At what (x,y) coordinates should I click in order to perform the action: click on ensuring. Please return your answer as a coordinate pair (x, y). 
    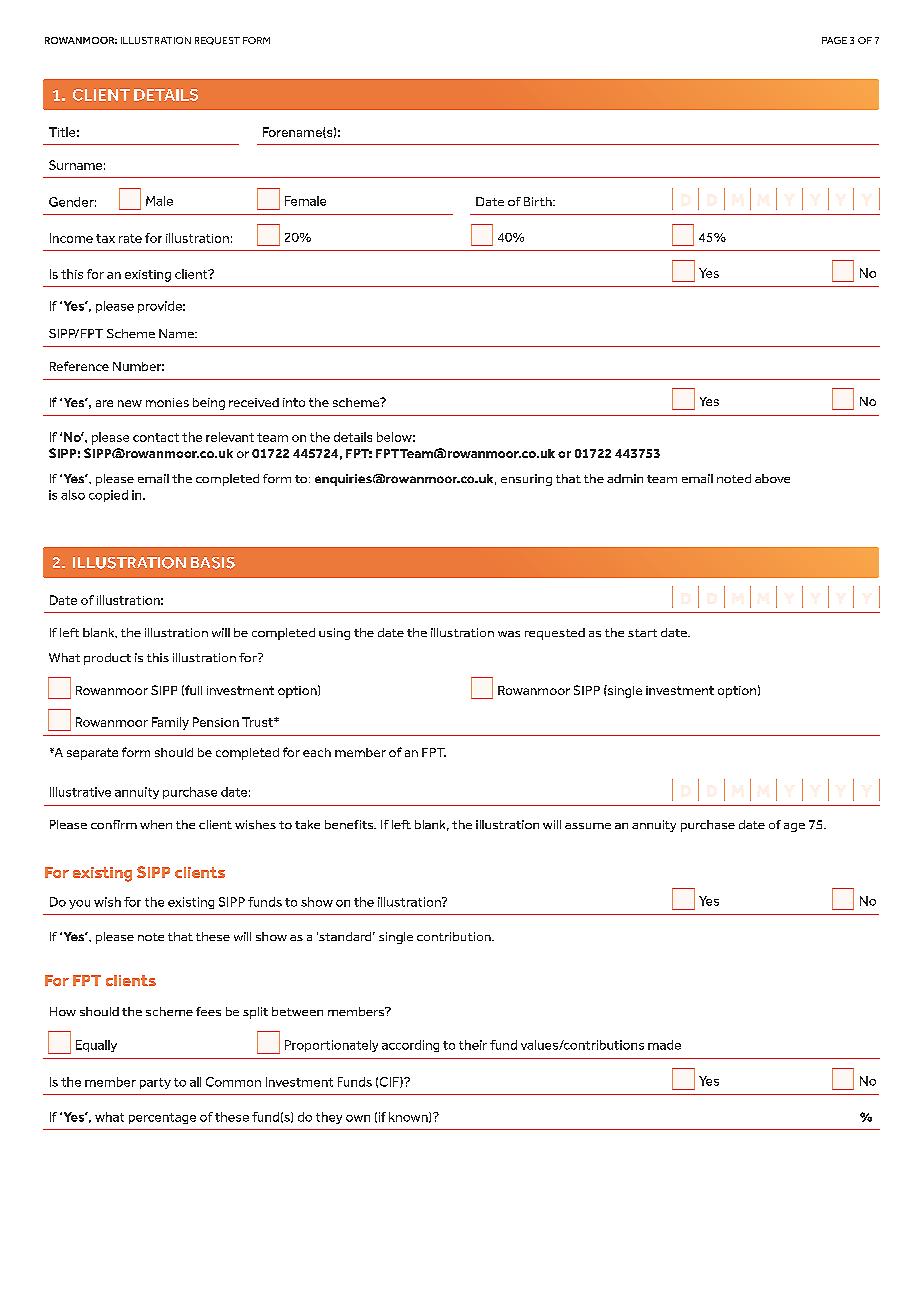
    Looking at the image, I should click on (526, 480).
